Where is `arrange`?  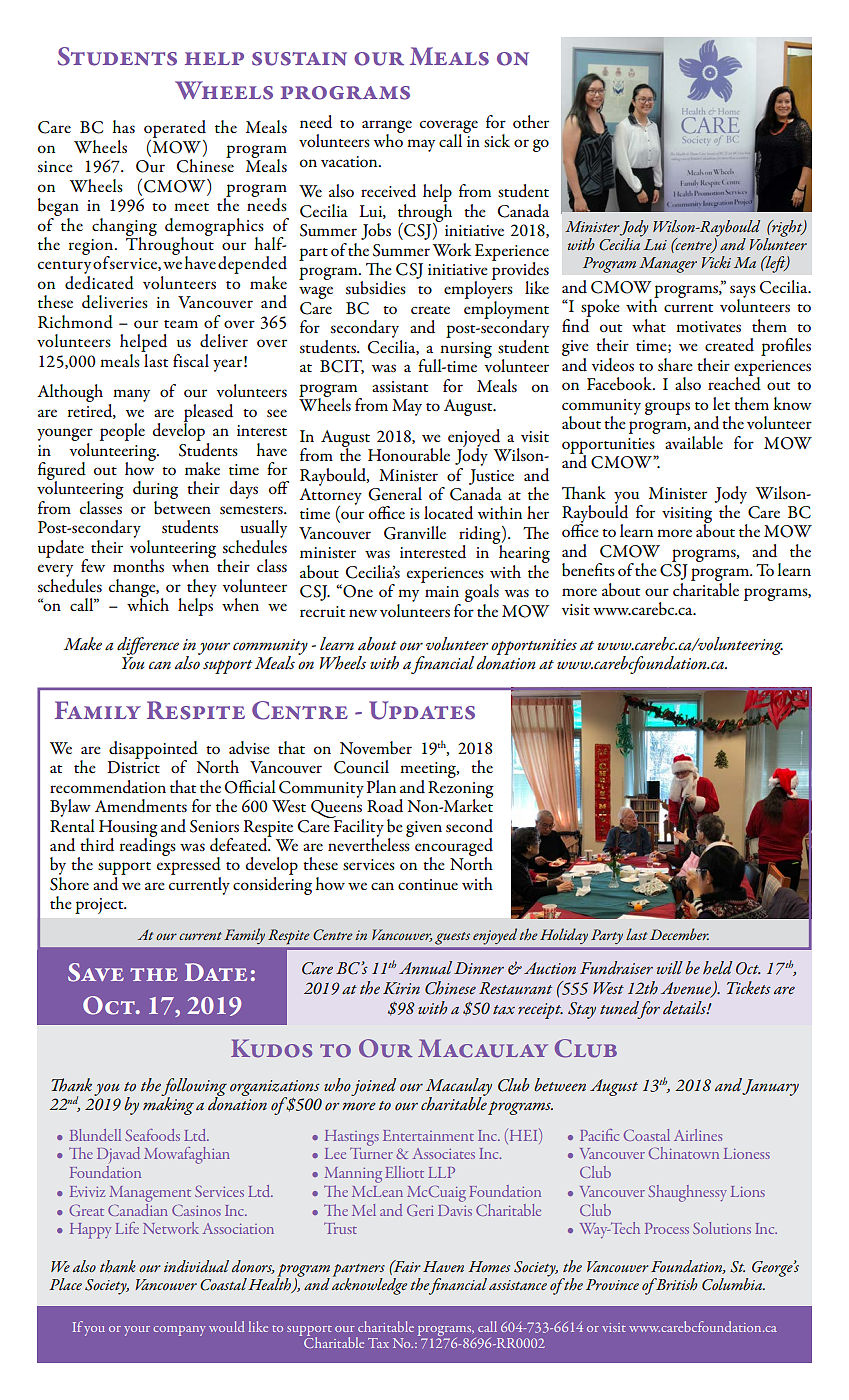
arrange is located at coordinates (387, 127).
